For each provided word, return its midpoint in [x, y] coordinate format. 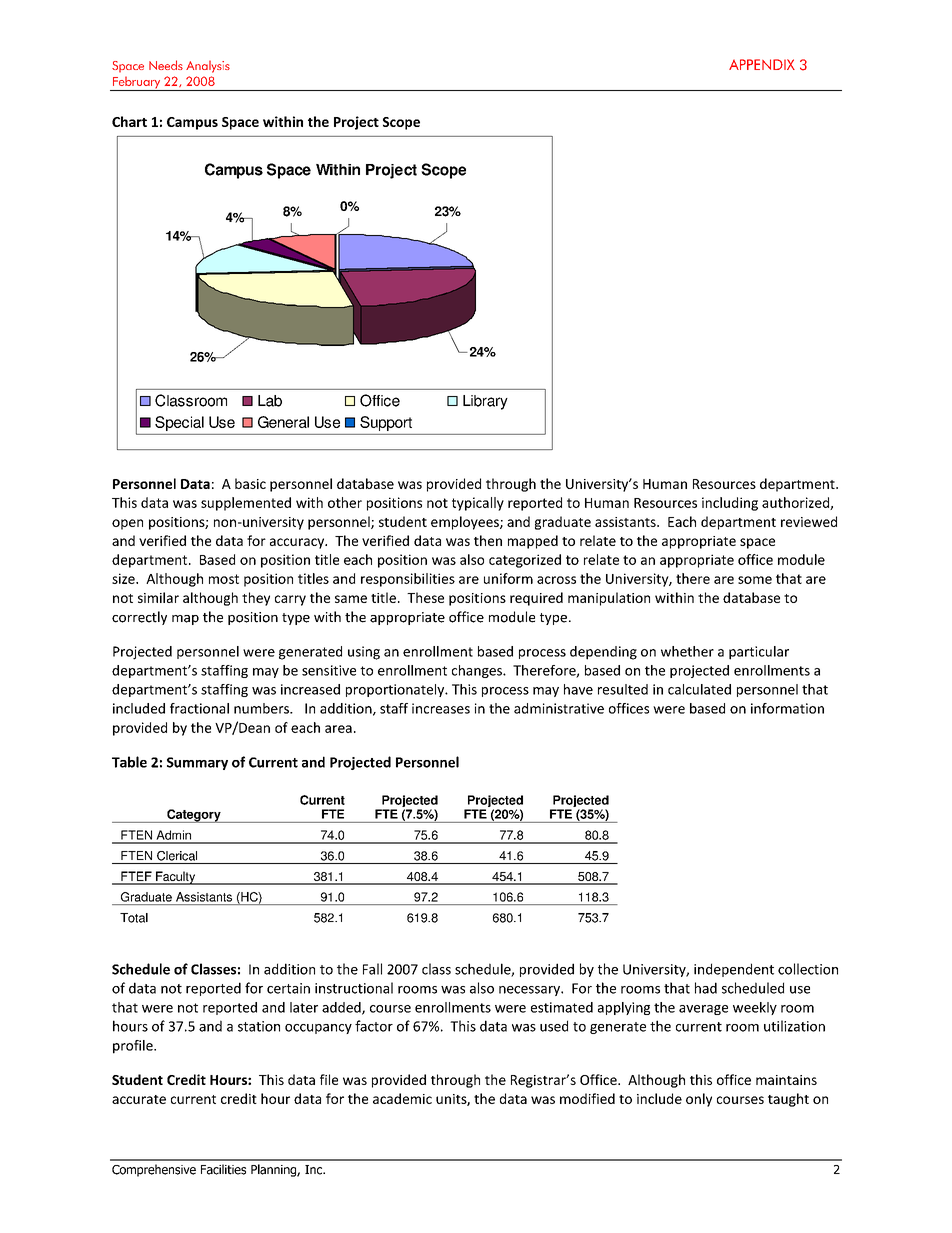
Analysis [208, 66]
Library [485, 402]
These [425, 597]
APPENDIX [762, 64]
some [755, 580]
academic [402, 1098]
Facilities [223, 1169]
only [699, 1100]
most [224, 579]
